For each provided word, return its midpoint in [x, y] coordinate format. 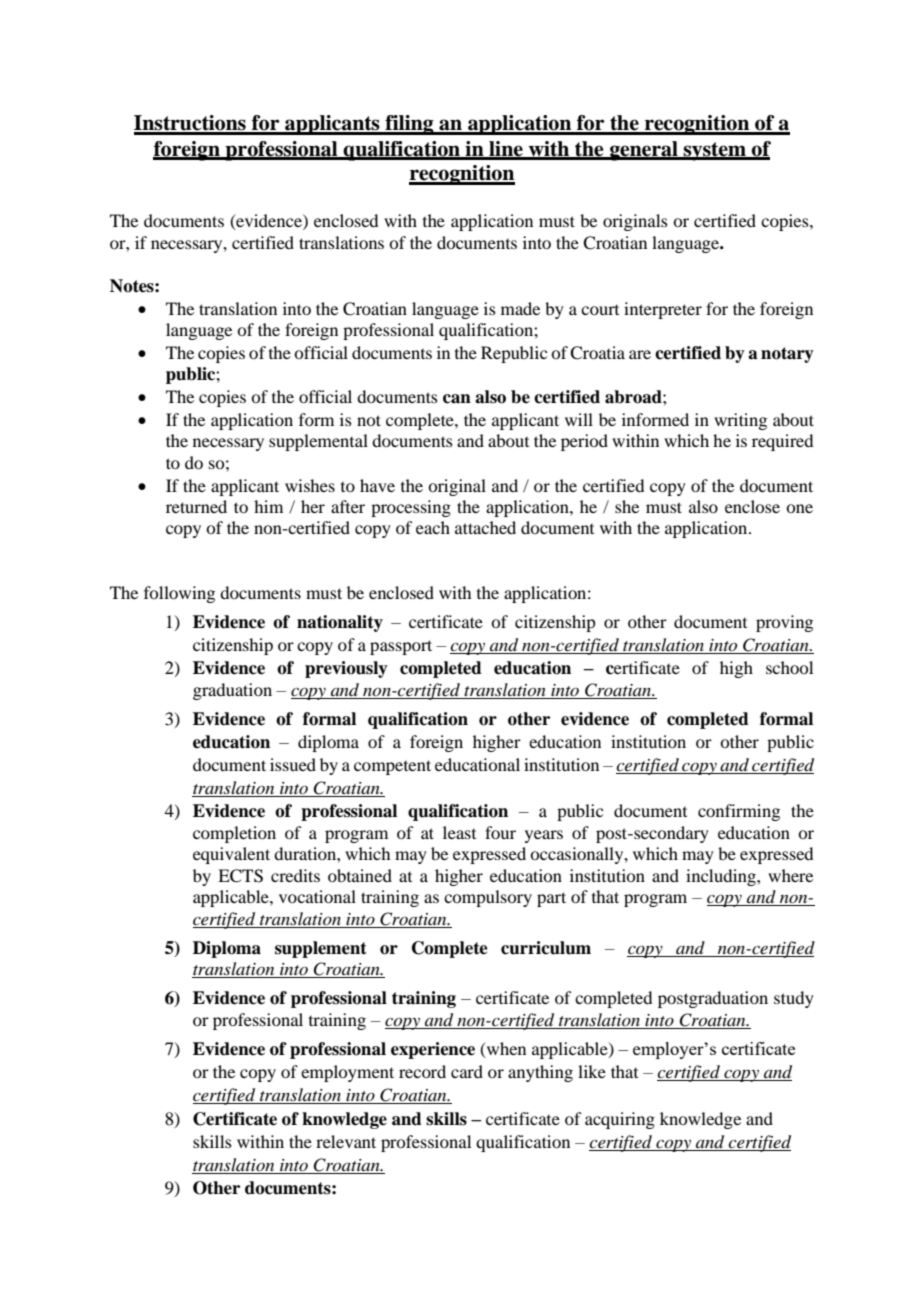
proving [784, 623]
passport [401, 647]
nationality [340, 623]
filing [409, 125]
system [715, 151]
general [643, 151]
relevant [346, 1141]
